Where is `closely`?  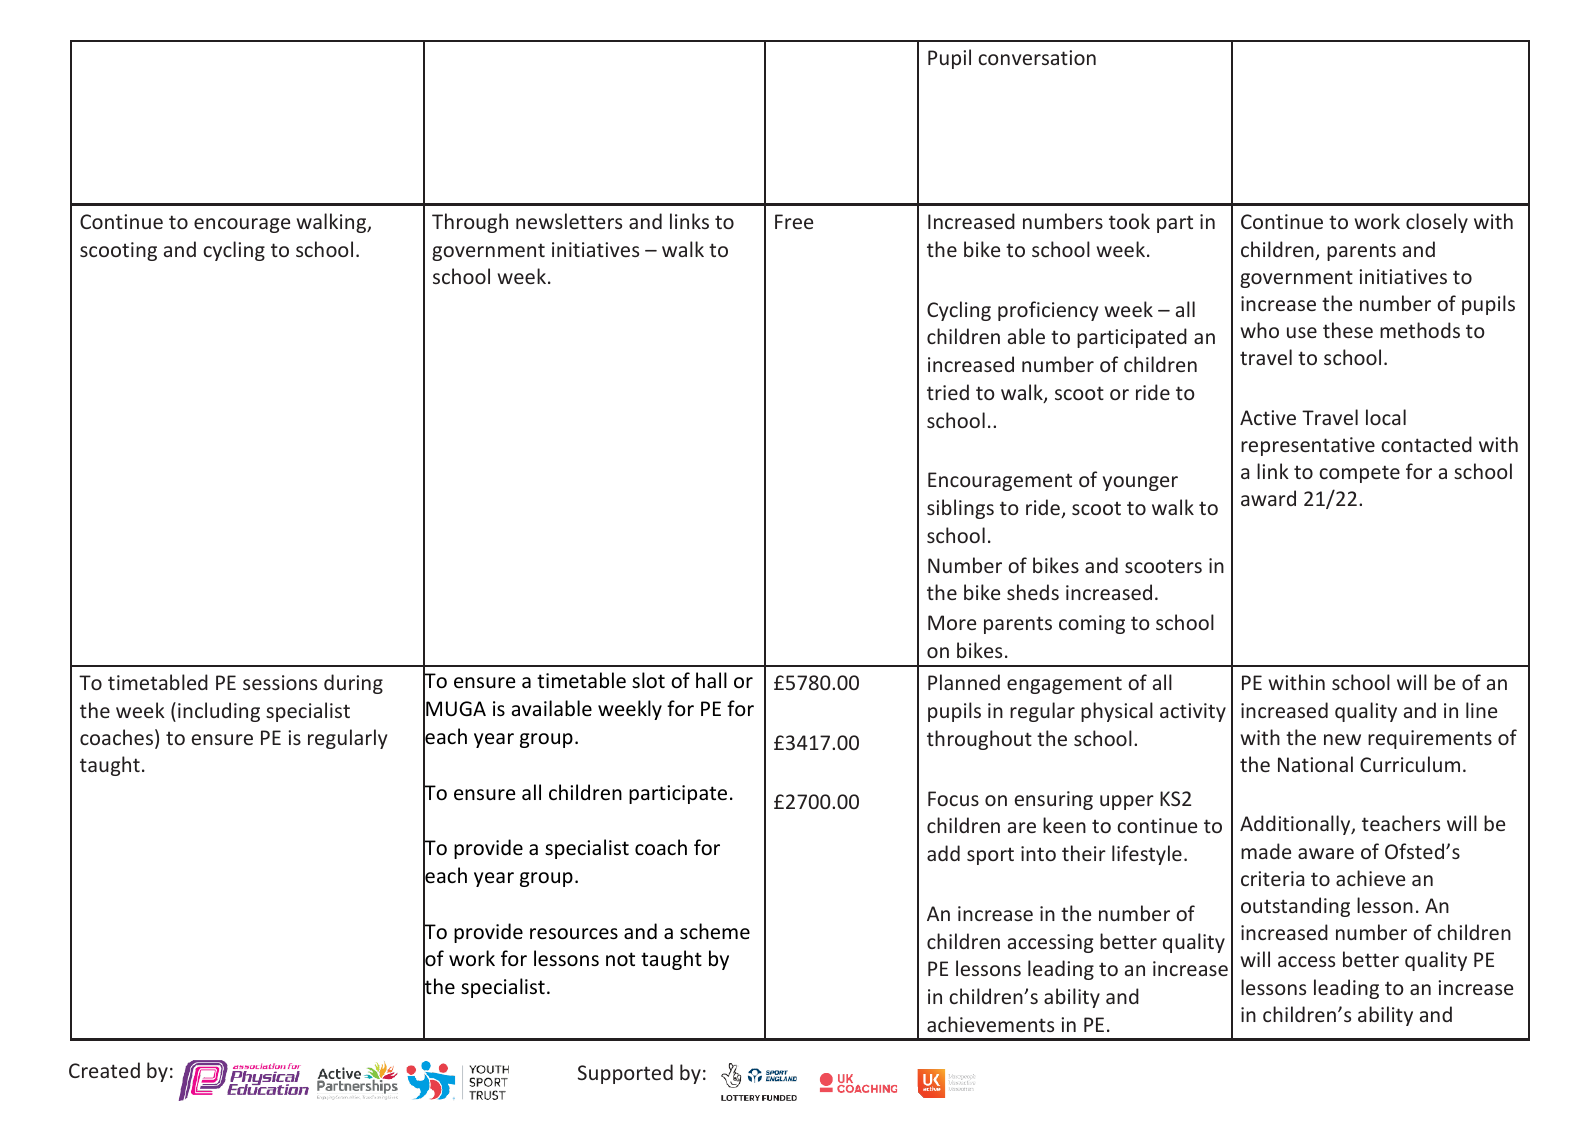
closely is located at coordinates (1437, 223).
